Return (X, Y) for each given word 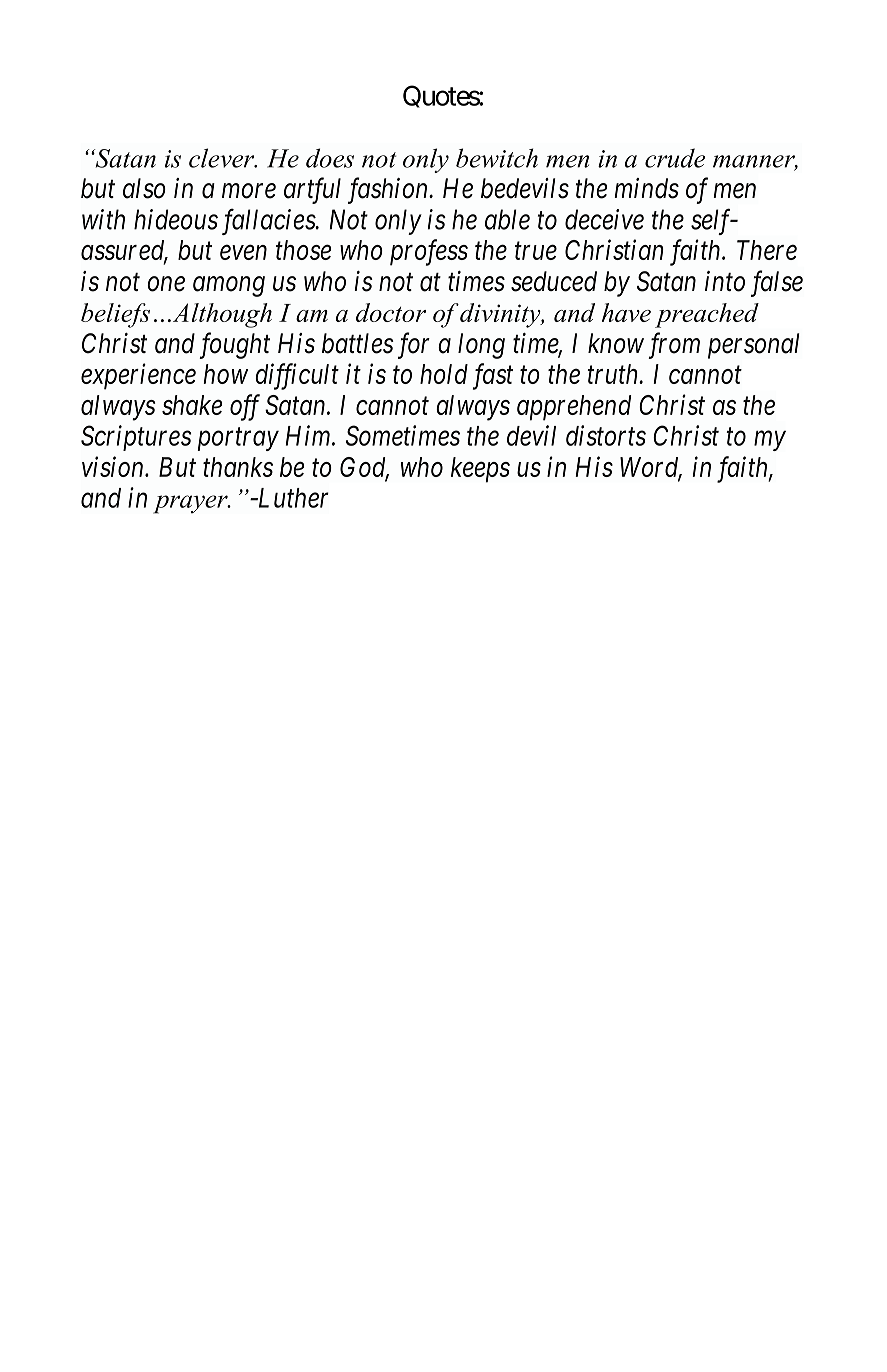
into (725, 281)
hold (444, 374)
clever (223, 158)
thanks (238, 467)
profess (429, 252)
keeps (480, 470)
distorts (606, 435)
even (243, 253)
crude (675, 158)
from (674, 345)
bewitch (497, 158)
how (226, 374)
